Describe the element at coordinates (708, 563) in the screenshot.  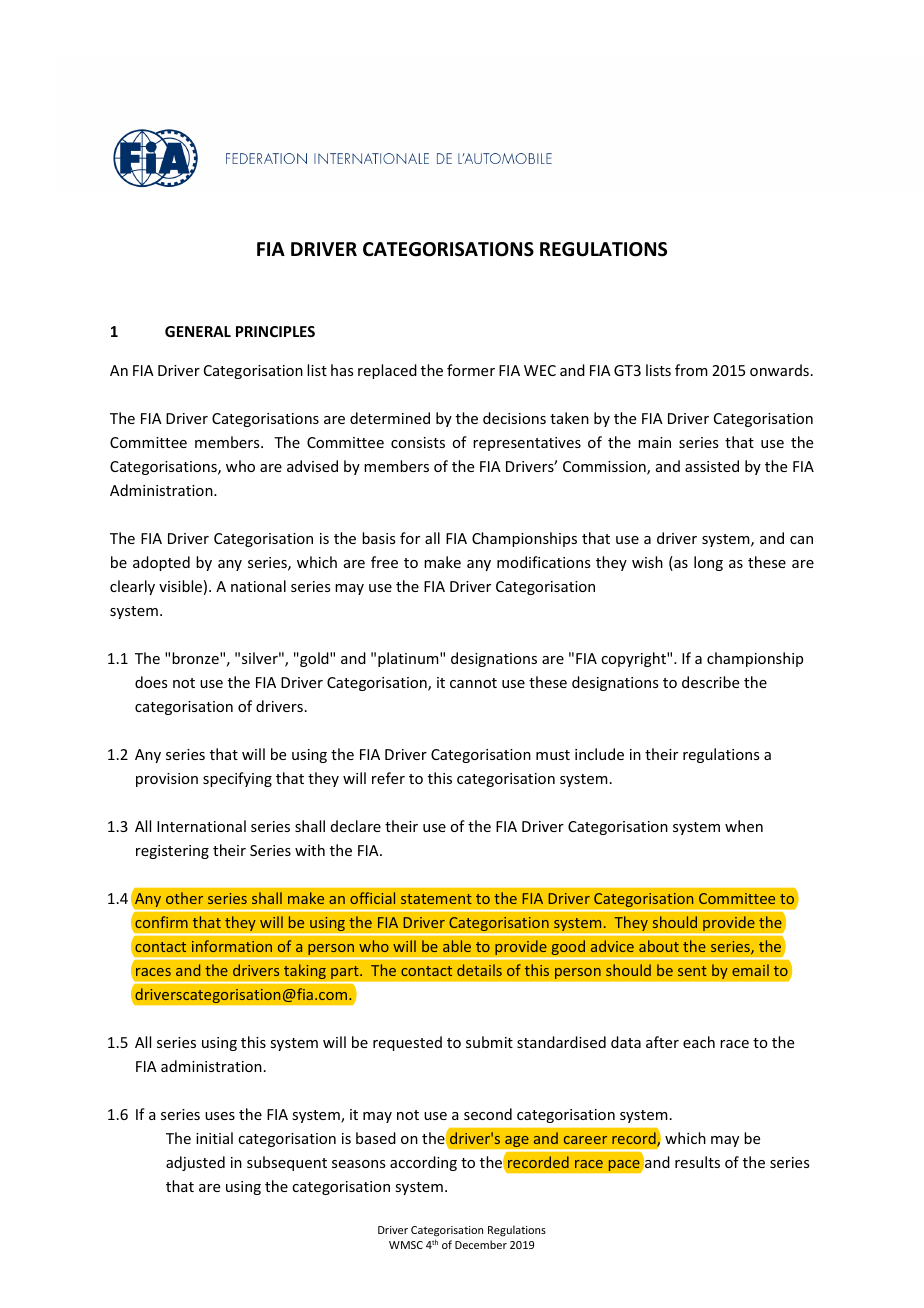
I see `long` at that location.
